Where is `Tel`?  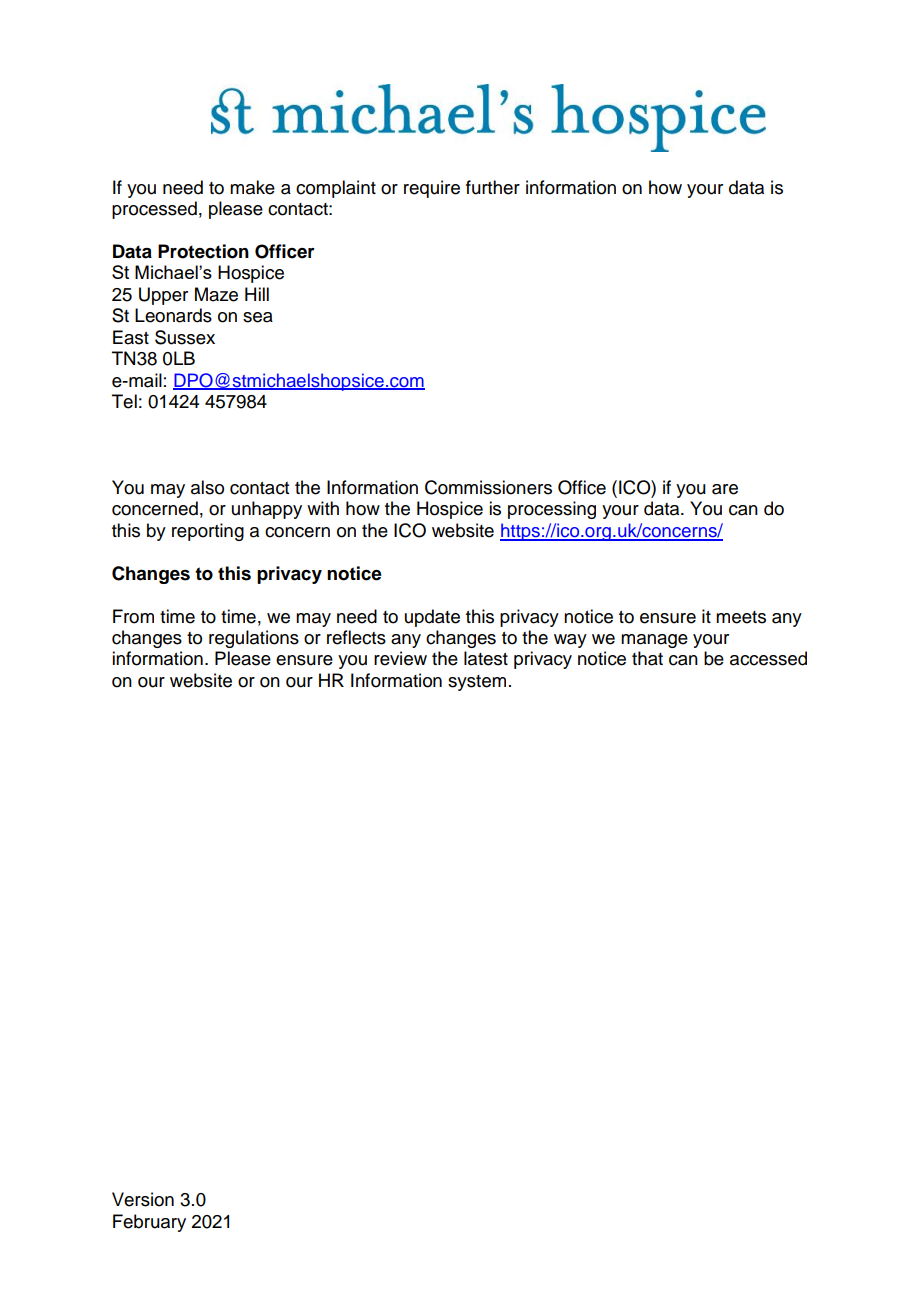
Tel is located at coordinates (124, 401).
